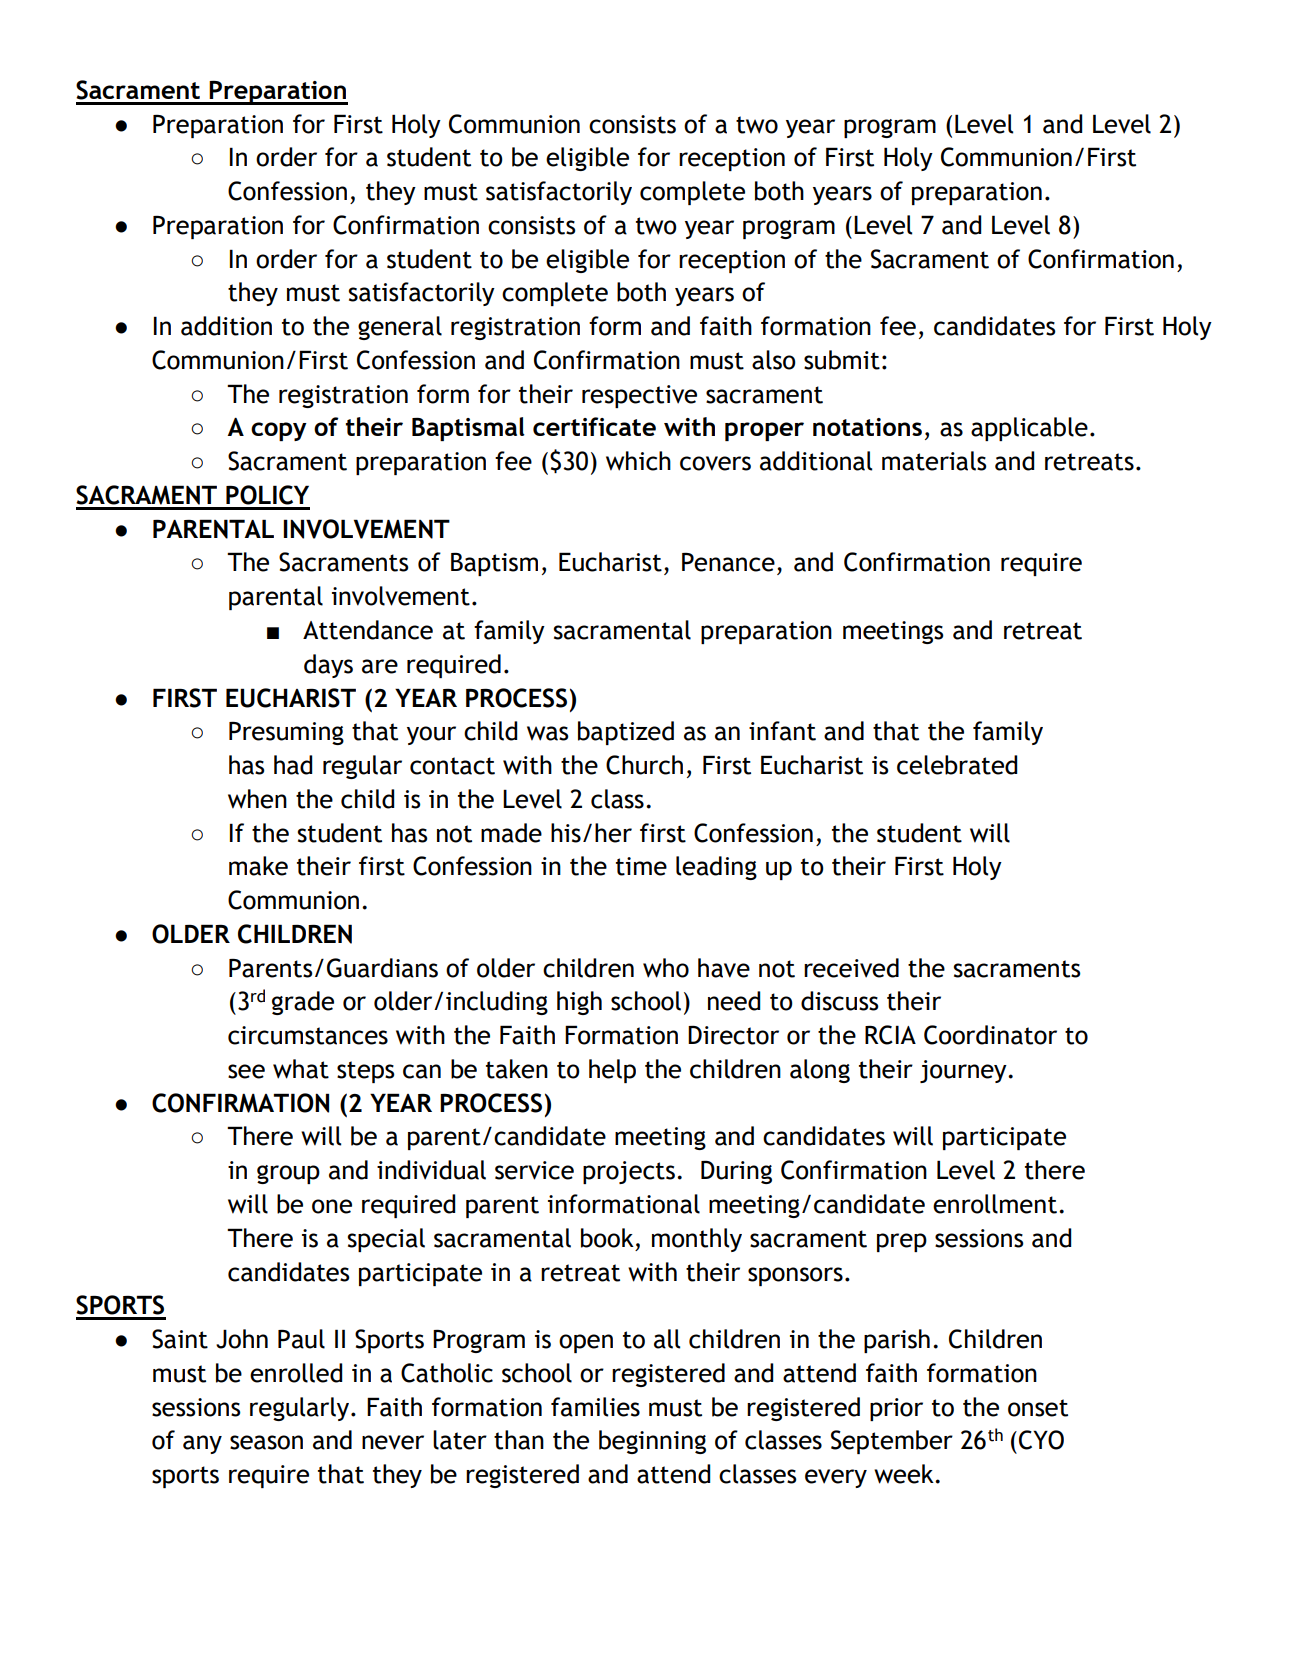  What do you see at coordinates (266, 1442) in the screenshot?
I see `season` at bounding box center [266, 1442].
